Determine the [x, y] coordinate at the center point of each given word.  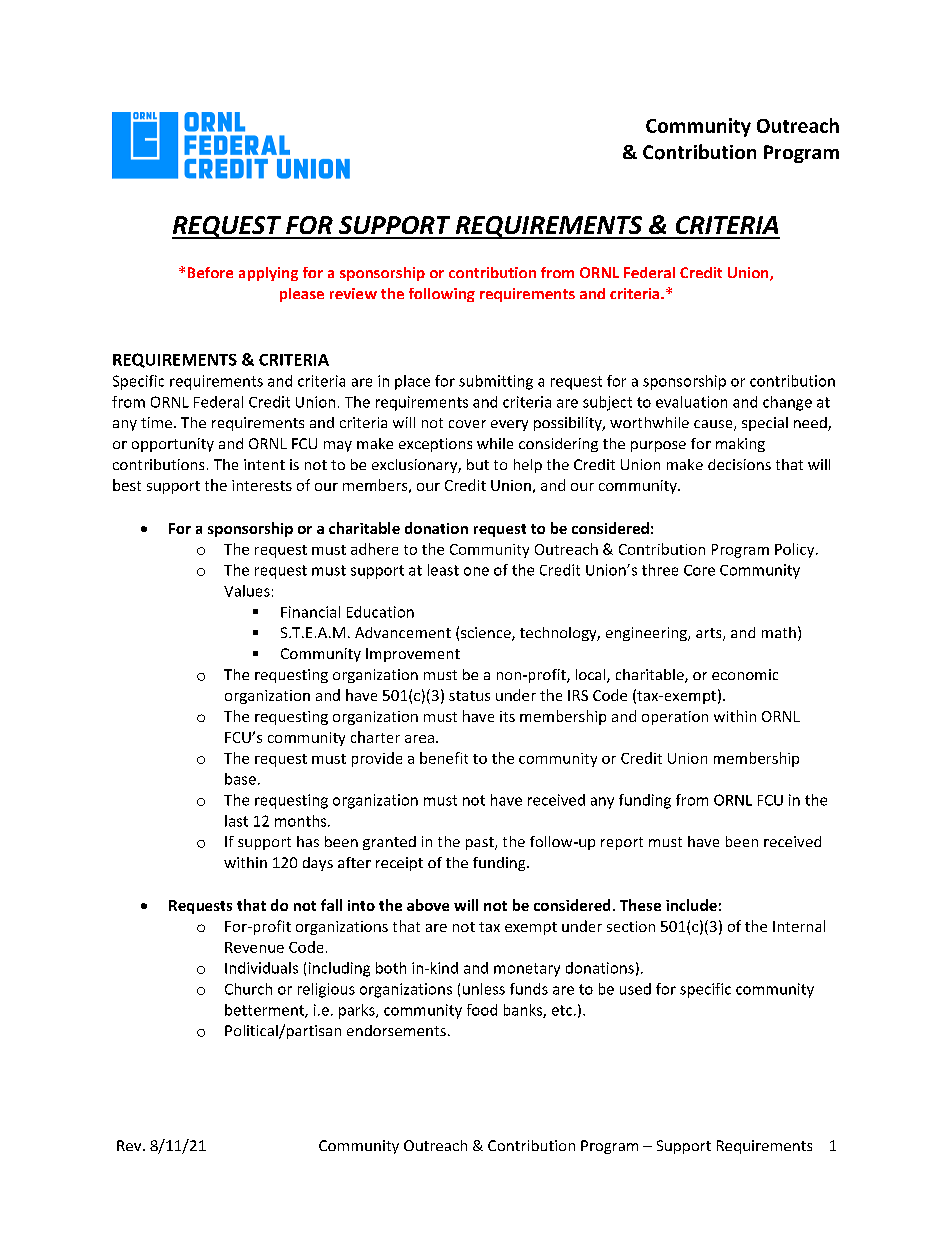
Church [248, 989]
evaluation [691, 402]
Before [210, 272]
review [353, 293]
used [635, 989]
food [482, 1010]
